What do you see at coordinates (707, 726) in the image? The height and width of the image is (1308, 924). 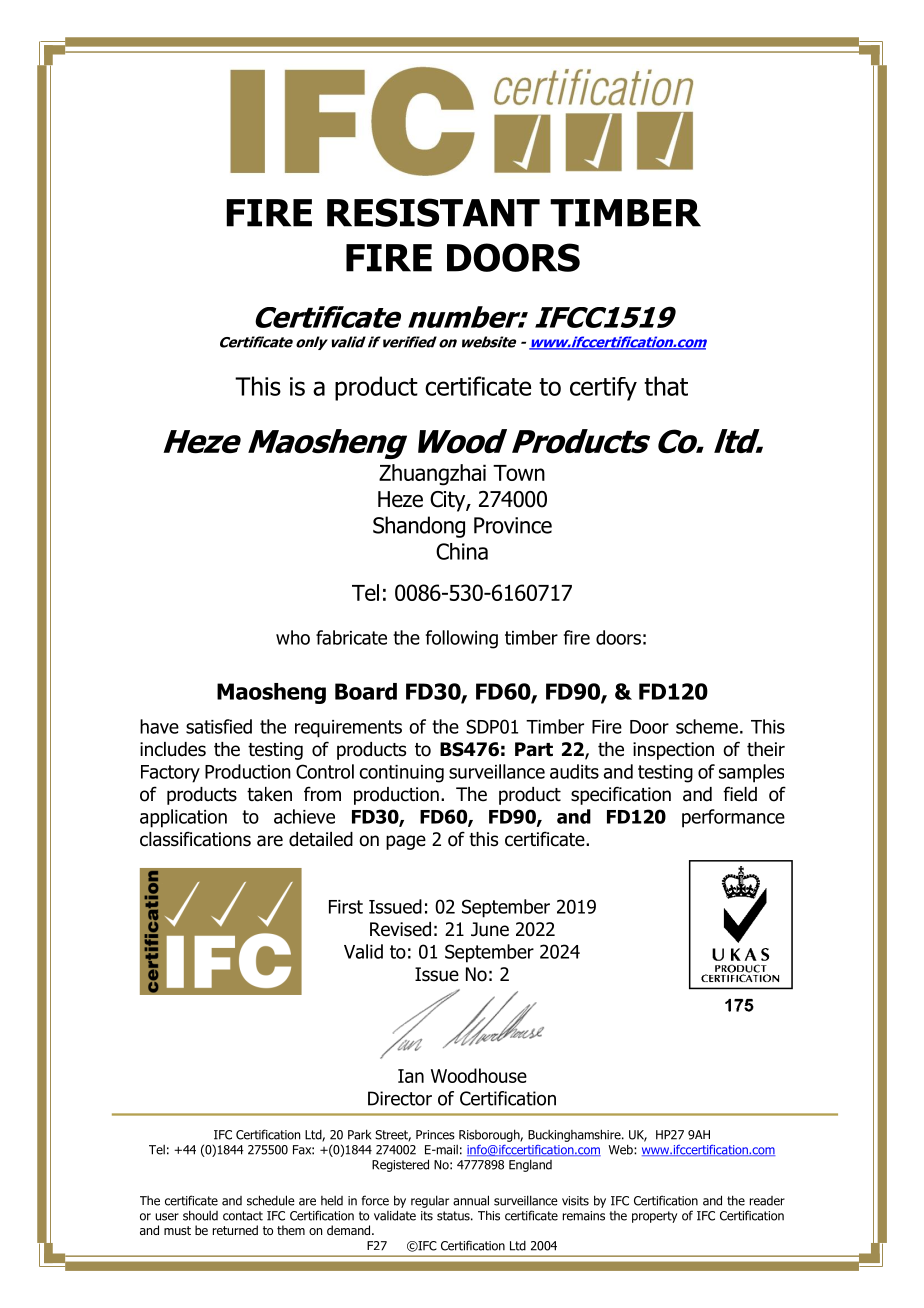 I see `scheme` at bounding box center [707, 726].
